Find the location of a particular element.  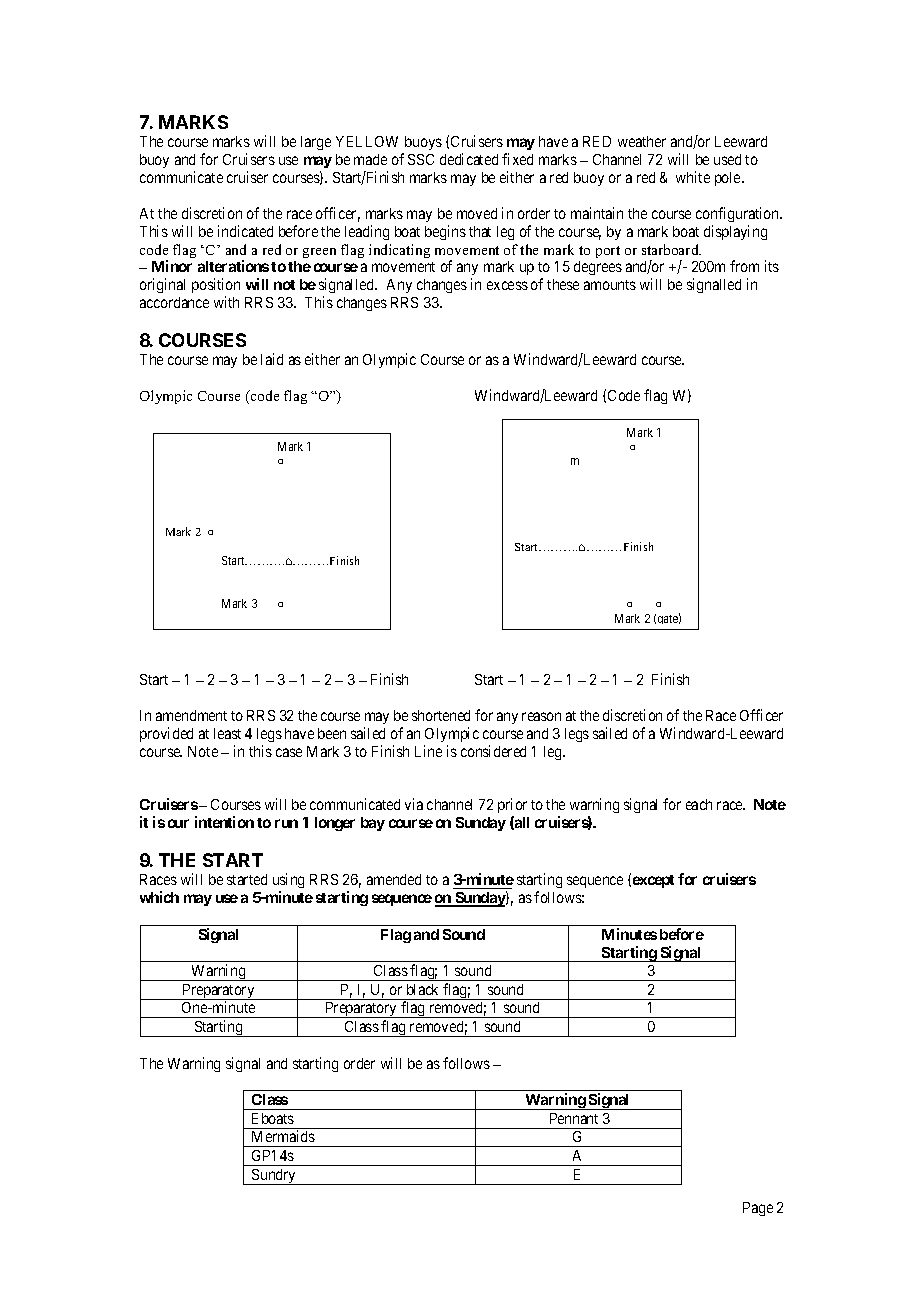

Page is located at coordinates (758, 1209).
